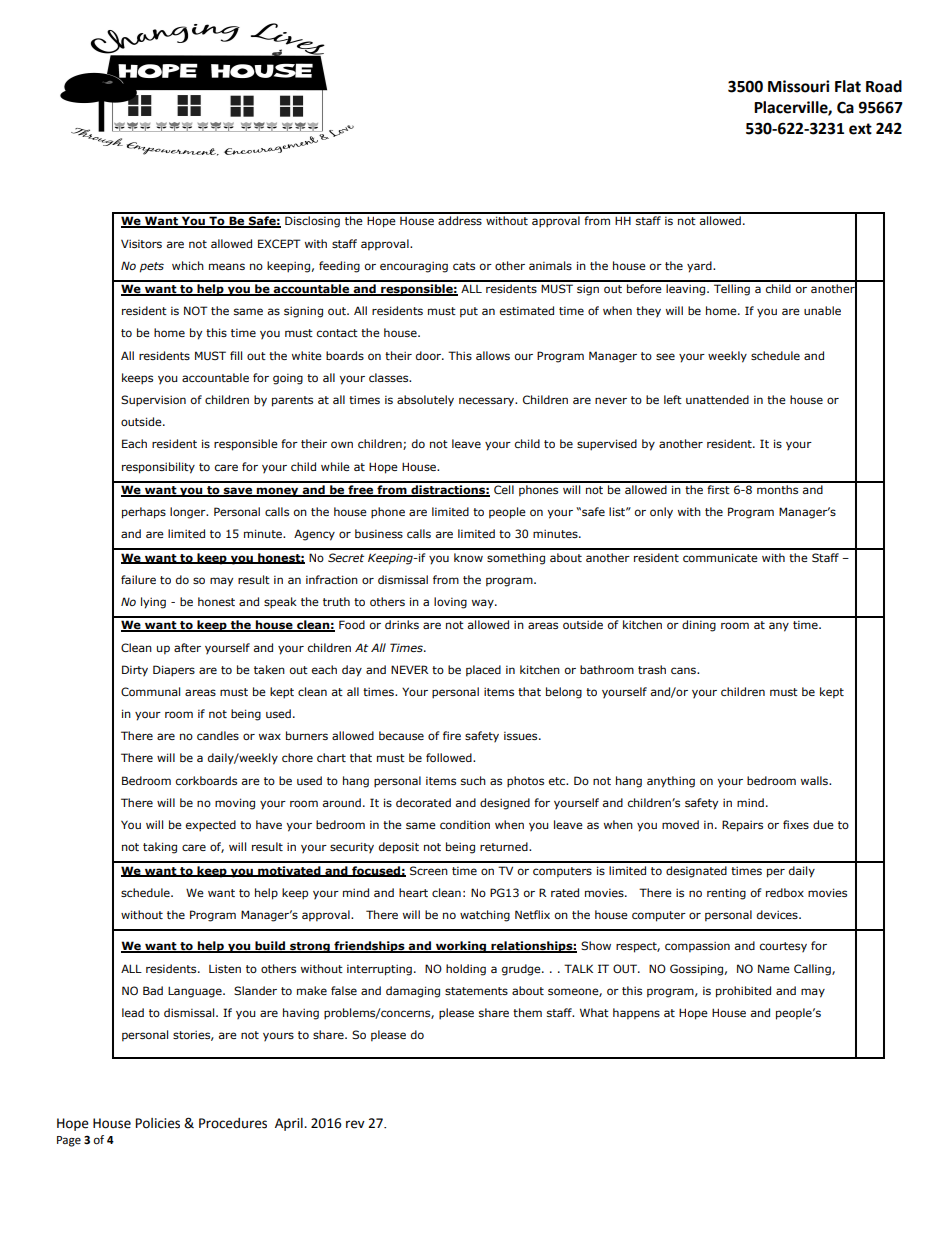  I want to click on Supervision, so click(153, 401).
